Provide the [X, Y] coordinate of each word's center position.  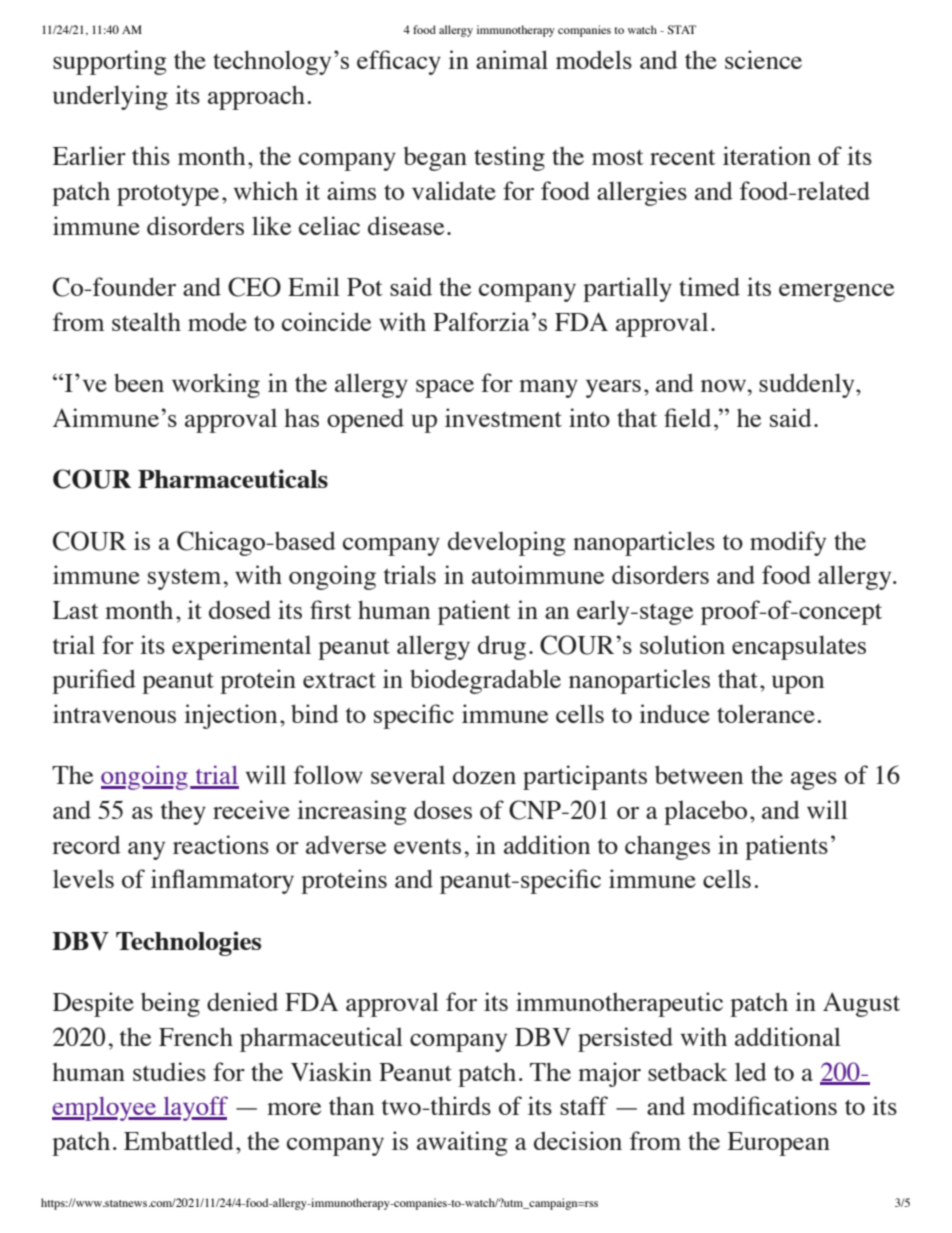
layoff [194, 1108]
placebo [705, 812]
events [427, 846]
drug [502, 647]
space [445, 389]
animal [512, 59]
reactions [221, 844]
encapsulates [799, 647]
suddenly [808, 385]
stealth [146, 321]
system [186, 579]
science [763, 59]
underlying [110, 97]
